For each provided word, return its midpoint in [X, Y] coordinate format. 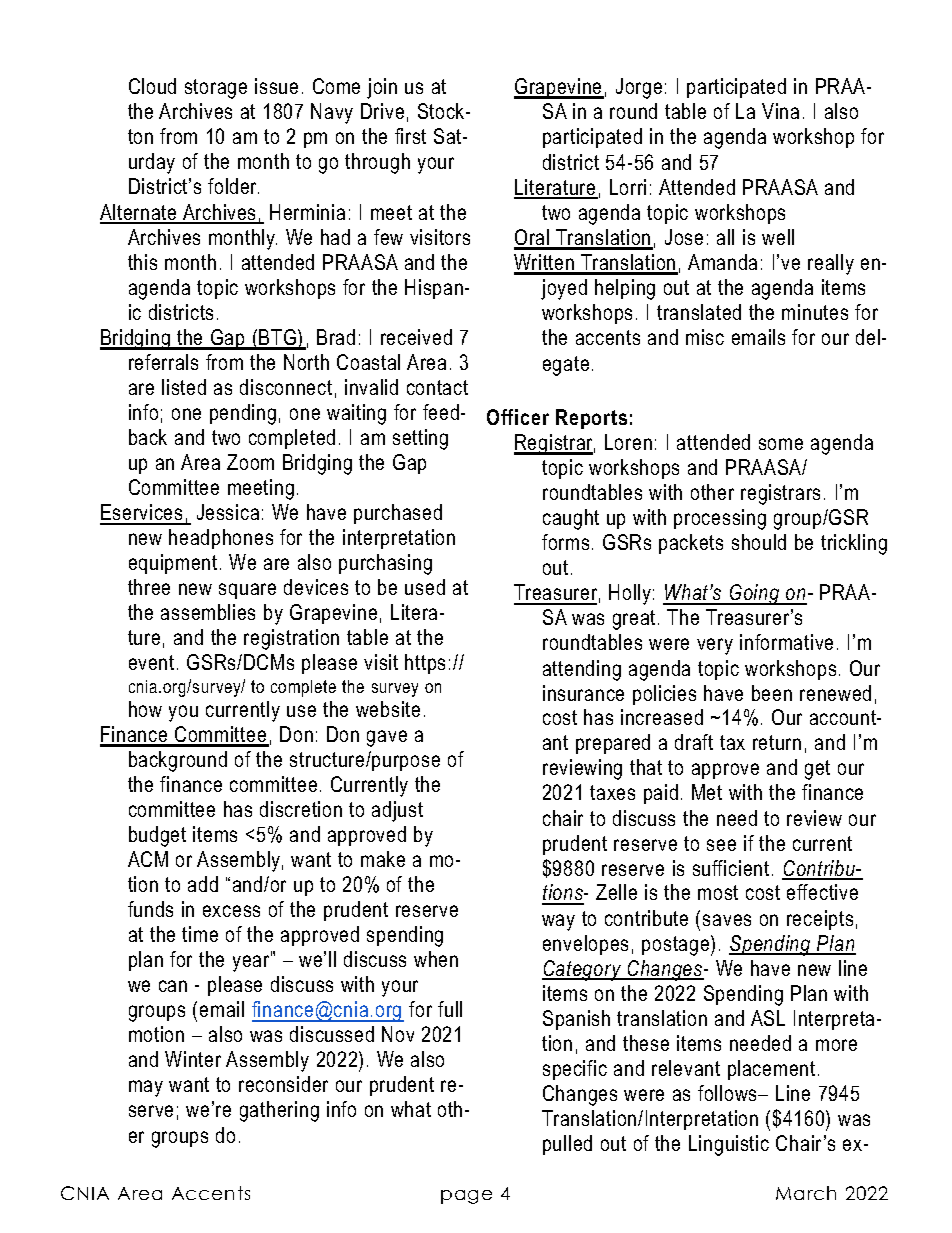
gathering [279, 1111]
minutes [815, 312]
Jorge [639, 88]
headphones [221, 539]
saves [727, 920]
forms [565, 542]
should [759, 542]
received [416, 337]
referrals [163, 362]
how [145, 709]
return [777, 742]
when [436, 959]
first [410, 136]
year [252, 963]
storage [216, 89]
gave [387, 738]
